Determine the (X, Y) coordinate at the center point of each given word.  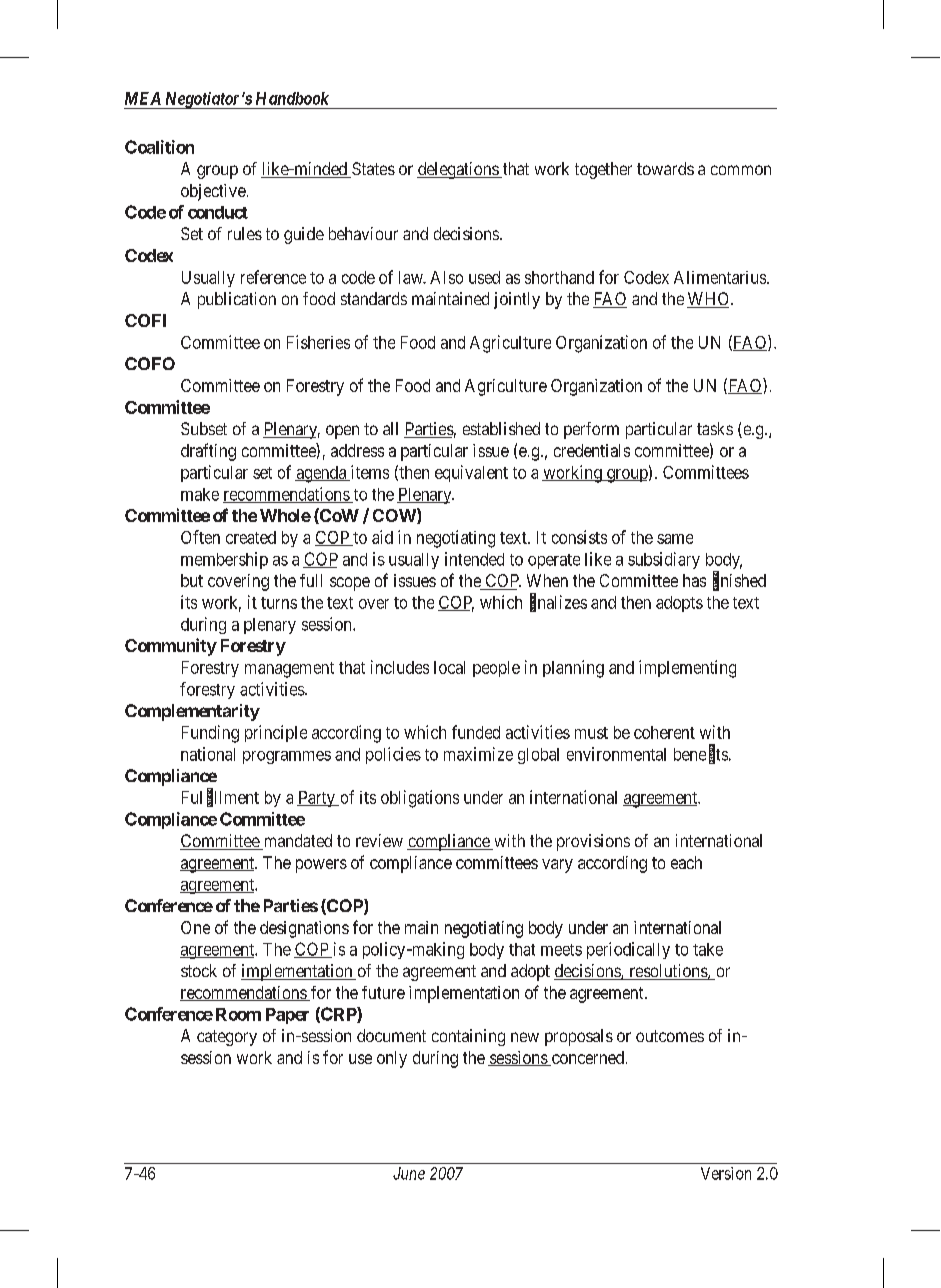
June (409, 1173)
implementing (687, 669)
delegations (458, 170)
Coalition (159, 147)
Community (171, 647)
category (227, 1038)
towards (665, 168)
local (449, 667)
